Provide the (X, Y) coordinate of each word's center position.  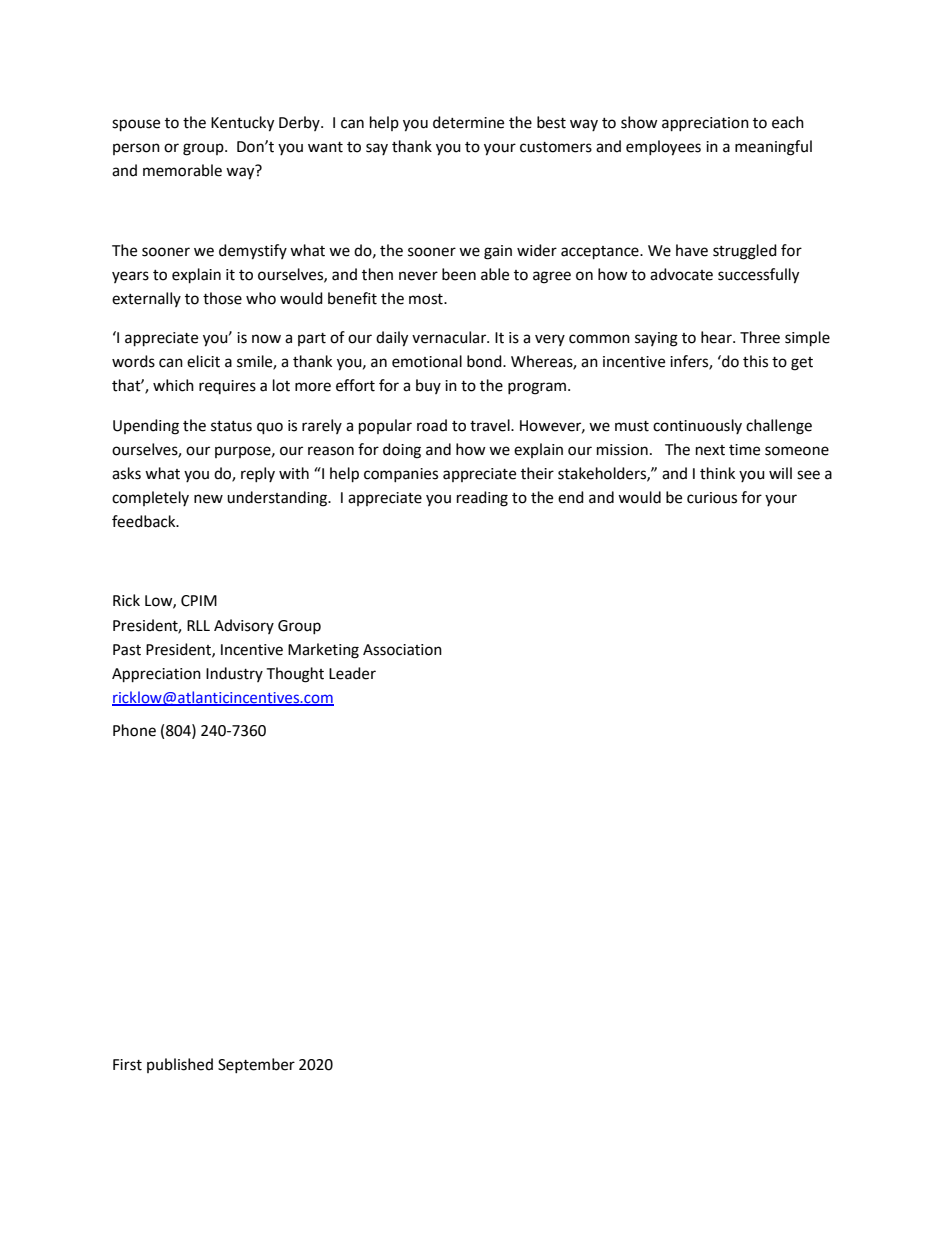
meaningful (773, 148)
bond (485, 361)
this (755, 361)
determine (468, 122)
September (256, 1065)
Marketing (323, 651)
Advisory (244, 626)
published (180, 1065)
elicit (203, 361)
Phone (134, 730)
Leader (352, 673)
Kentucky (242, 124)
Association (402, 650)
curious (712, 498)
